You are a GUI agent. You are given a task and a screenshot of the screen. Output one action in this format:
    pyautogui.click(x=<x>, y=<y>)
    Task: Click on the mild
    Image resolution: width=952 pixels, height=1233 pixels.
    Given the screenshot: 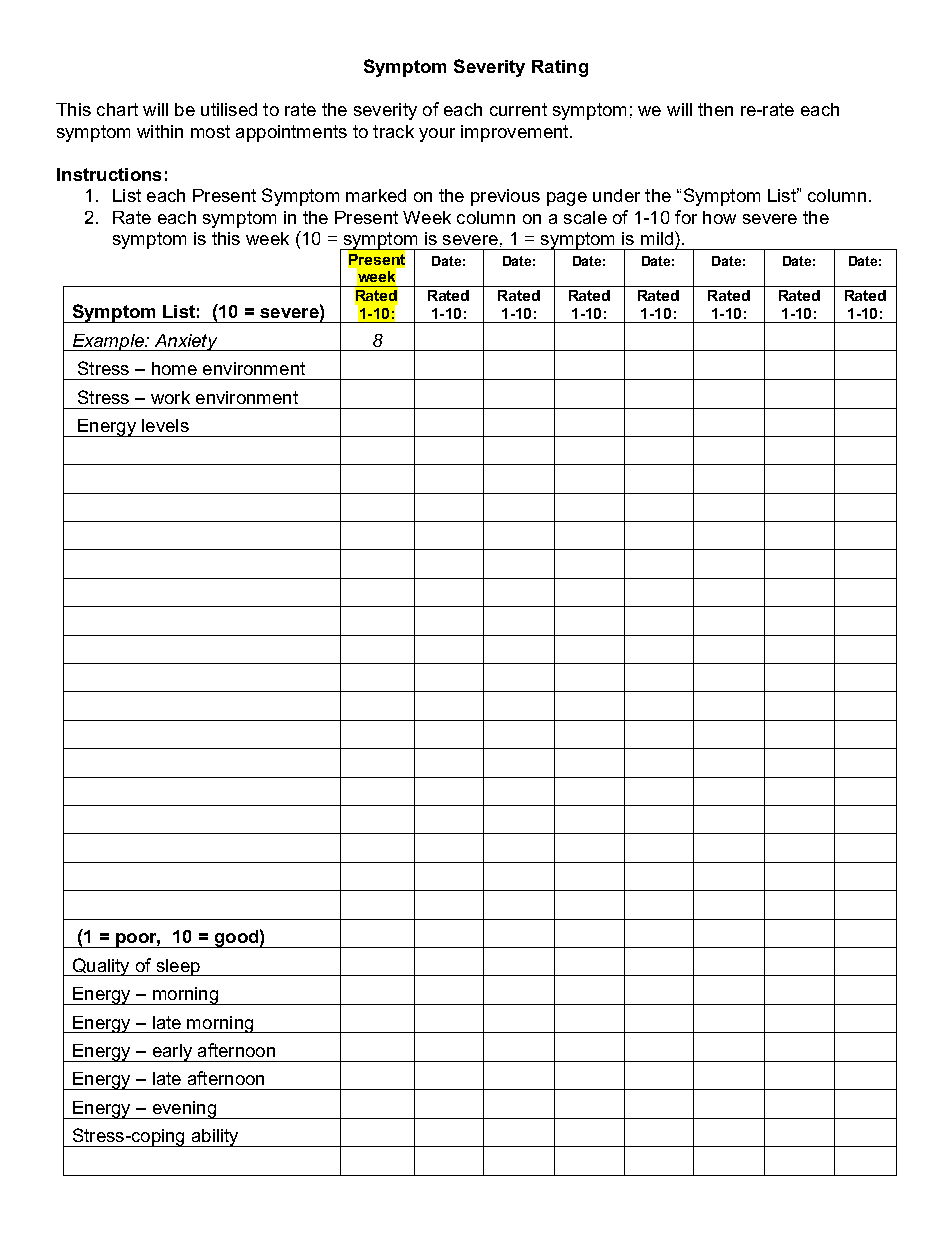 What is the action you would take?
    pyautogui.click(x=657, y=238)
